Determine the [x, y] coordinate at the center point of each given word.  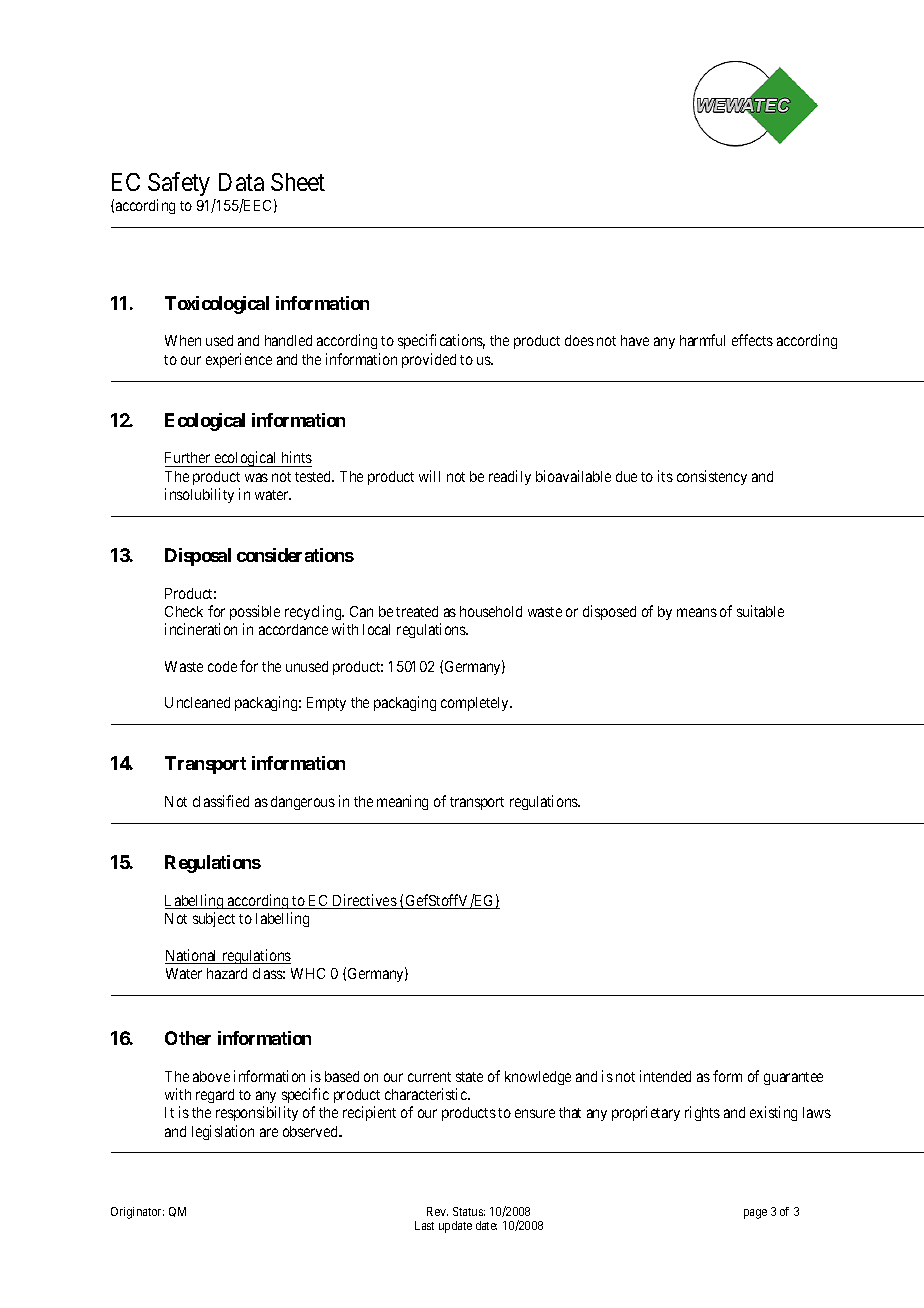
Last [424, 1225]
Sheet [298, 182]
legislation [223, 1132]
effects [752, 340]
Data [241, 182]
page [755, 1214]
